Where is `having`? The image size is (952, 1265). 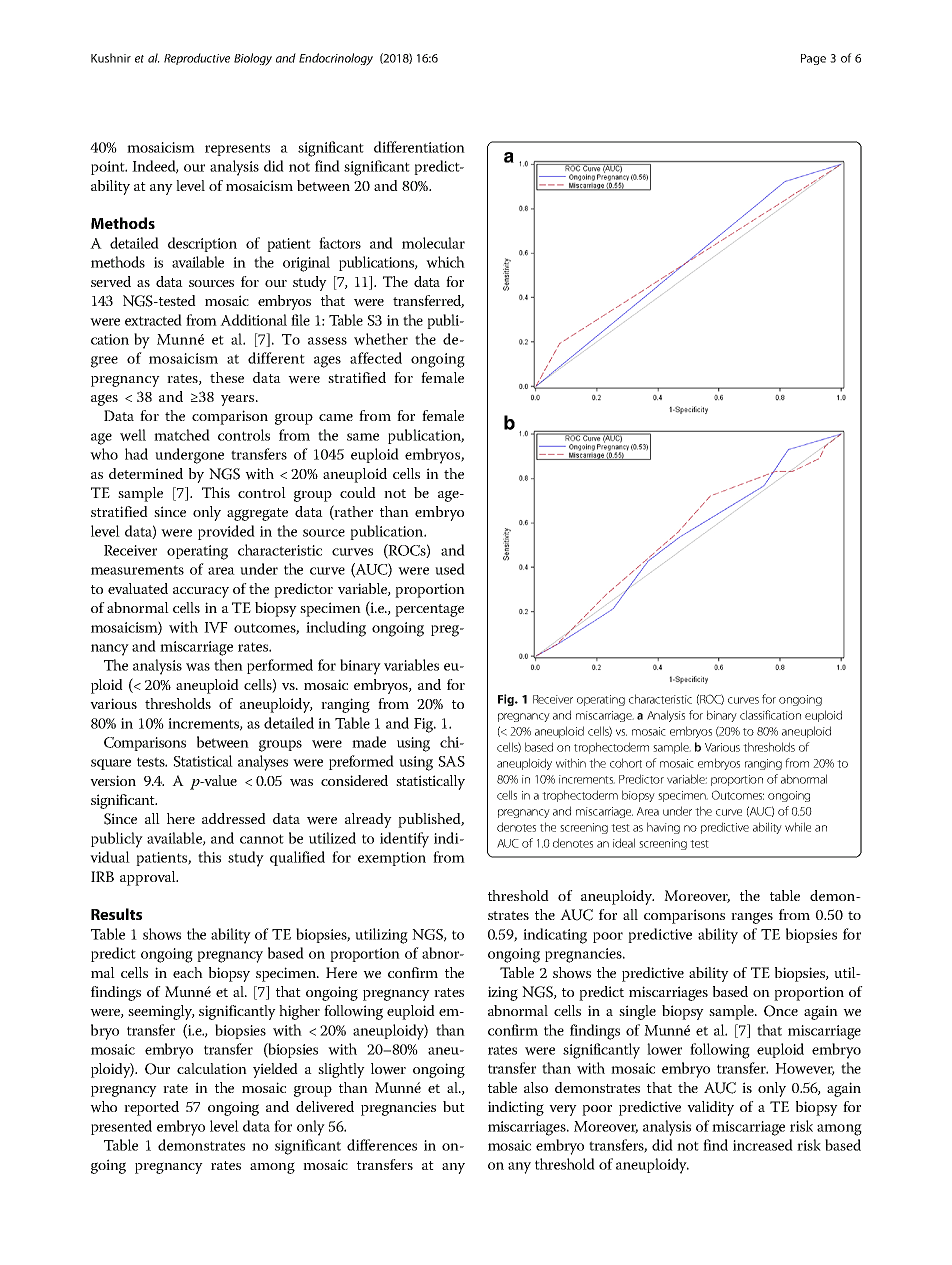
having is located at coordinates (663, 828).
